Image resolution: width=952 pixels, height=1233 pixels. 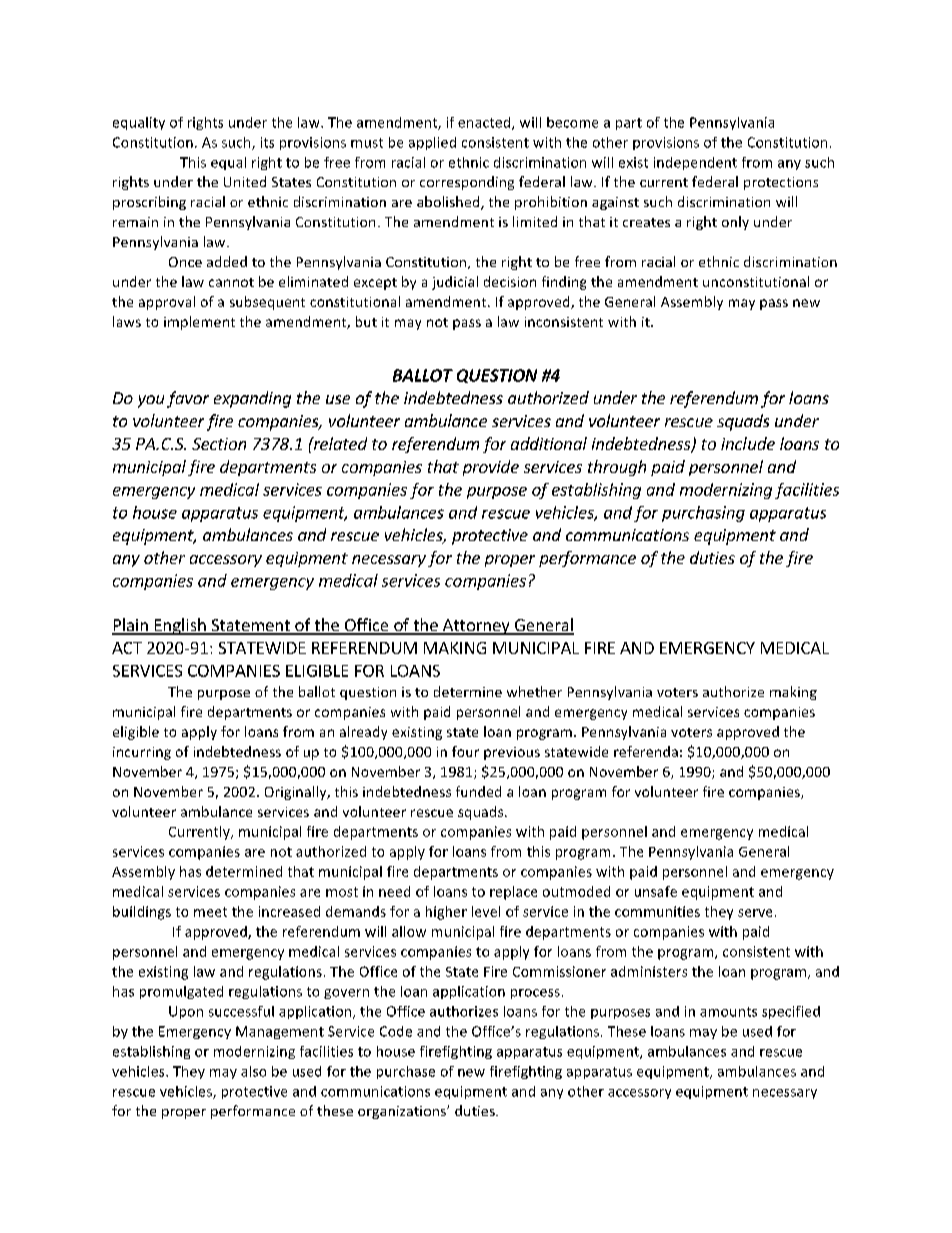 What do you see at coordinates (396, 1031) in the document?
I see `Code` at bounding box center [396, 1031].
